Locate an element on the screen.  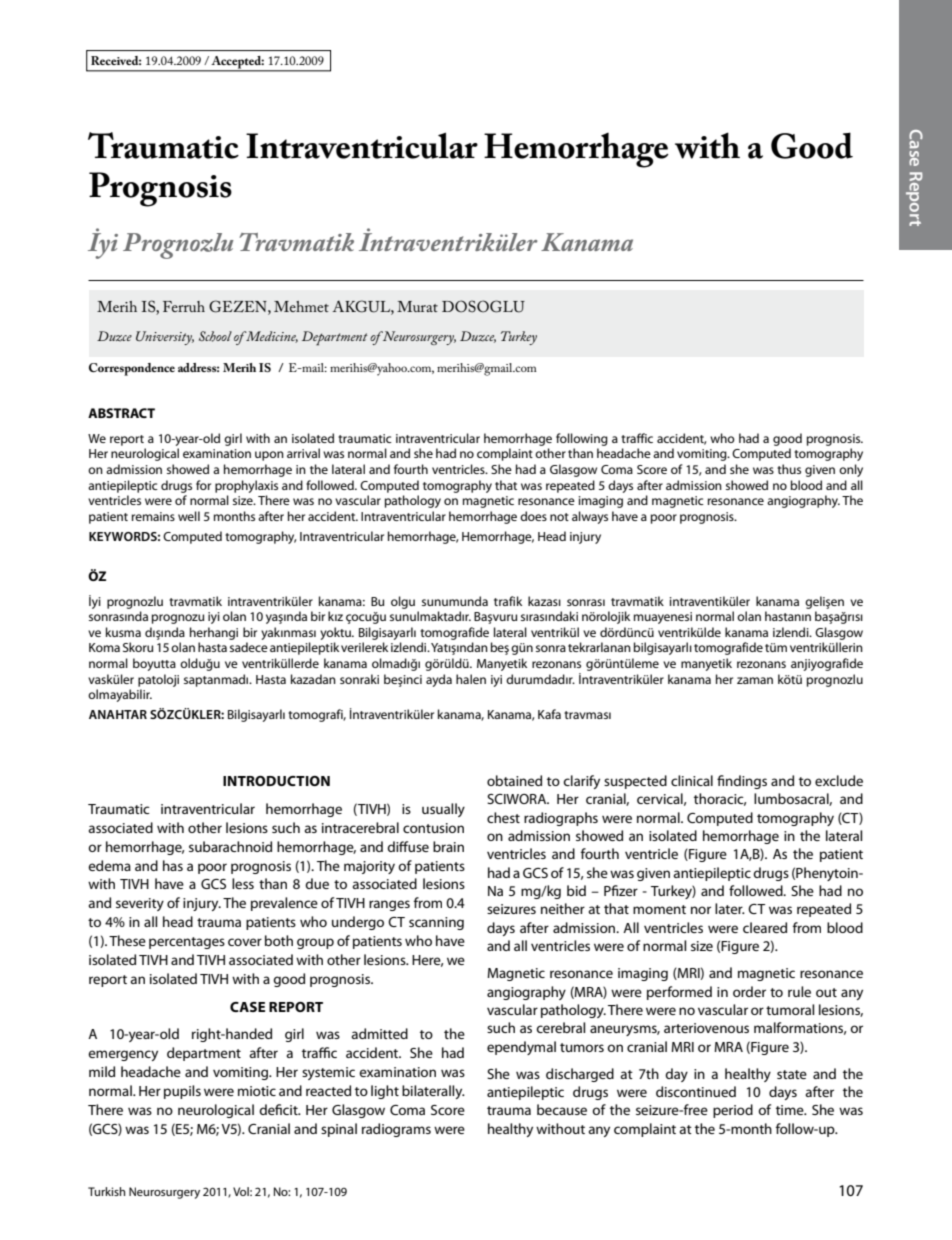
Introduction is located at coordinates (276, 781).
